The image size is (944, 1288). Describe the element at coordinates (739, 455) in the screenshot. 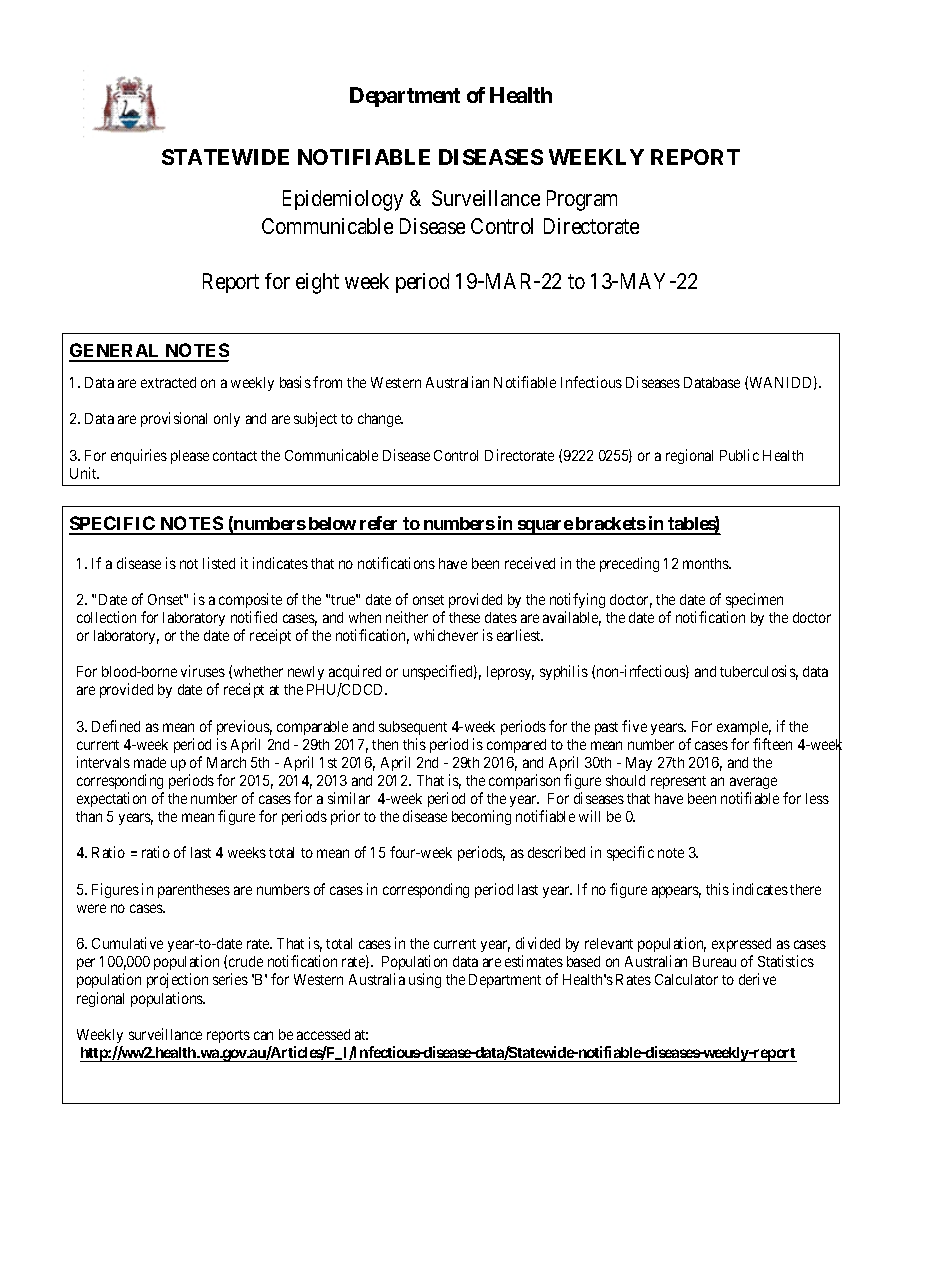

I see `Public` at that location.
